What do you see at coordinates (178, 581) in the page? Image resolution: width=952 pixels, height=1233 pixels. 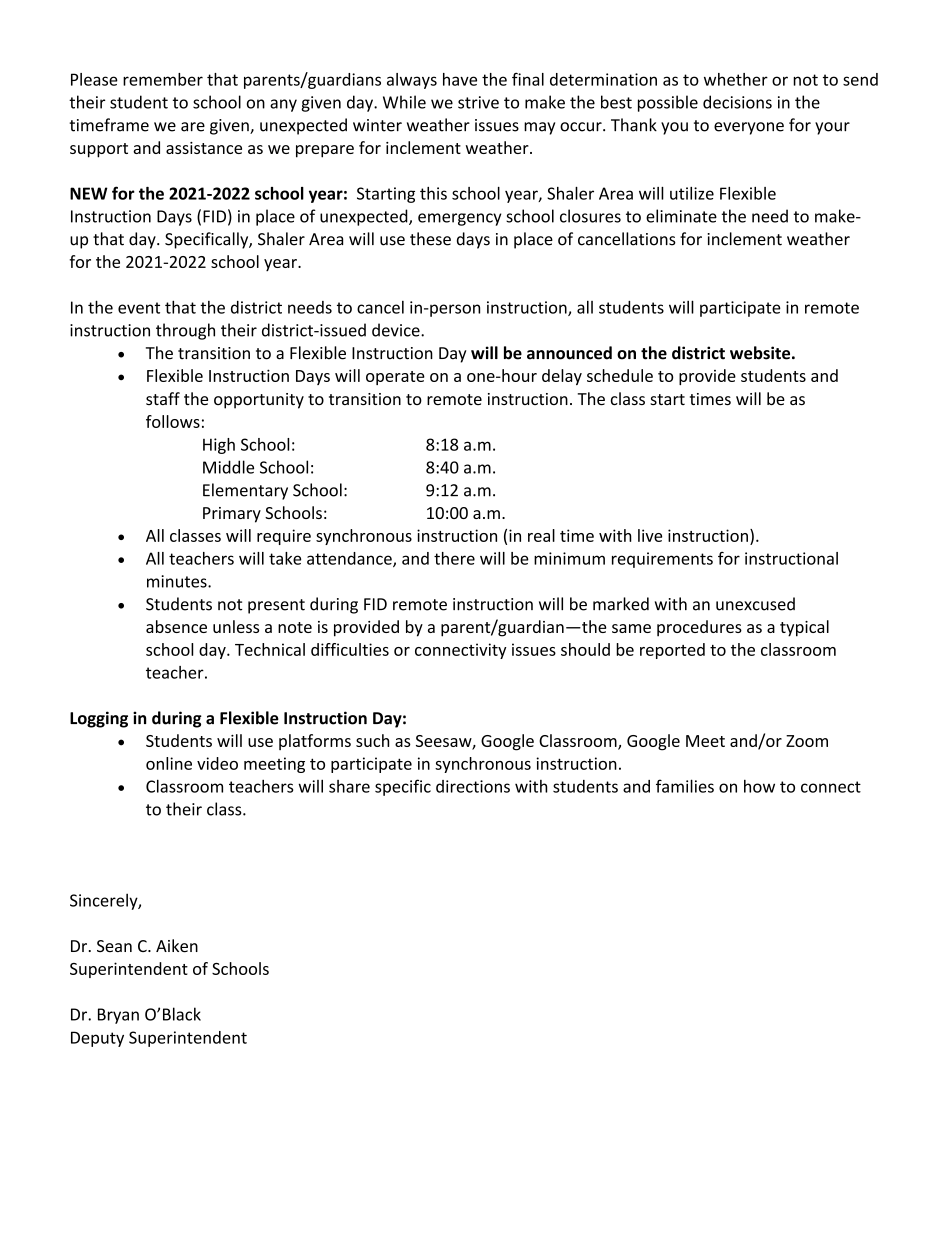 I see `minutes` at bounding box center [178, 581].
